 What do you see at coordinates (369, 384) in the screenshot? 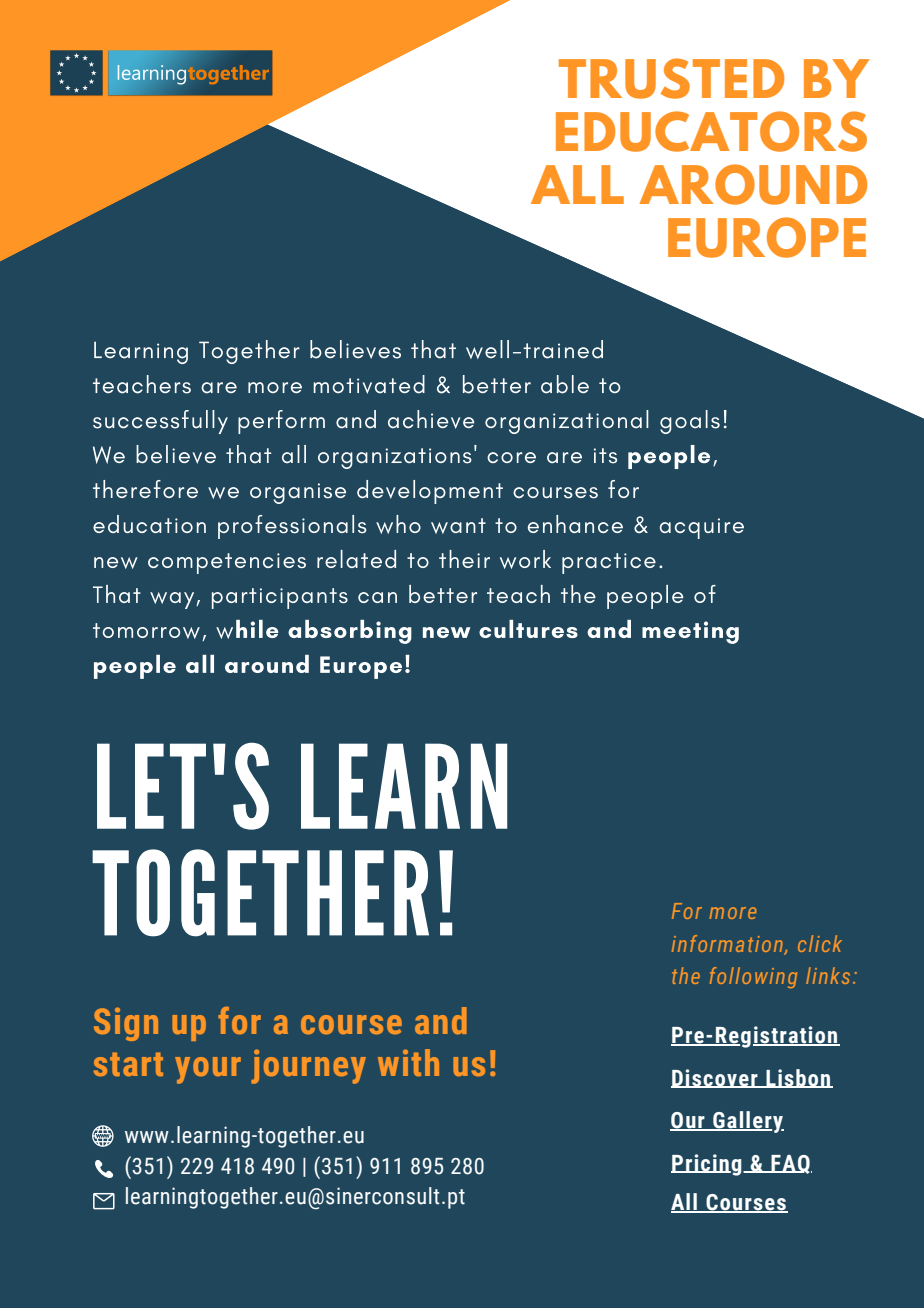
I see `motivated` at bounding box center [369, 384].
